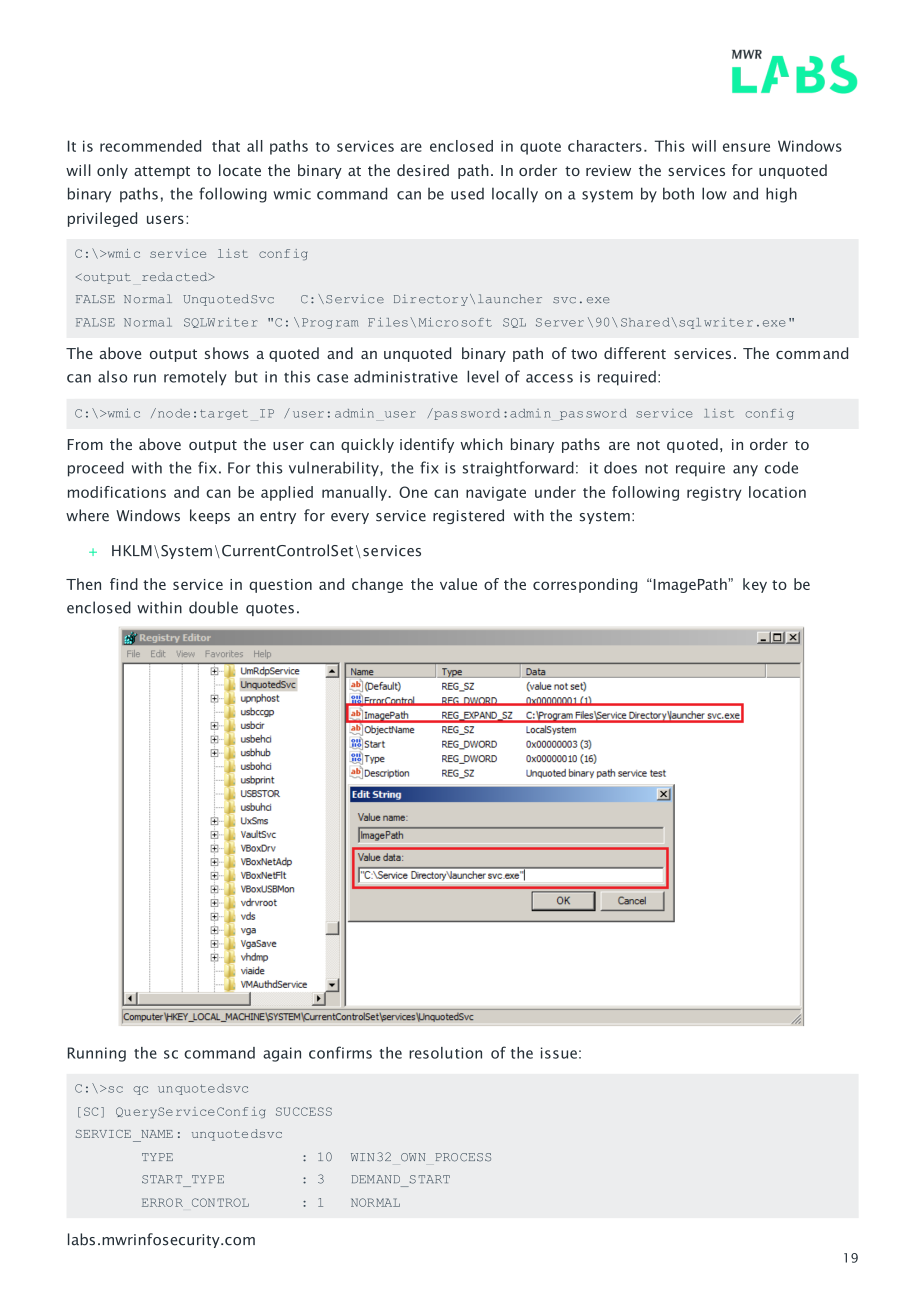 Image resolution: width=924 pixels, height=1308 pixels. Describe the element at coordinates (678, 193) in the screenshot. I see `both` at that location.
